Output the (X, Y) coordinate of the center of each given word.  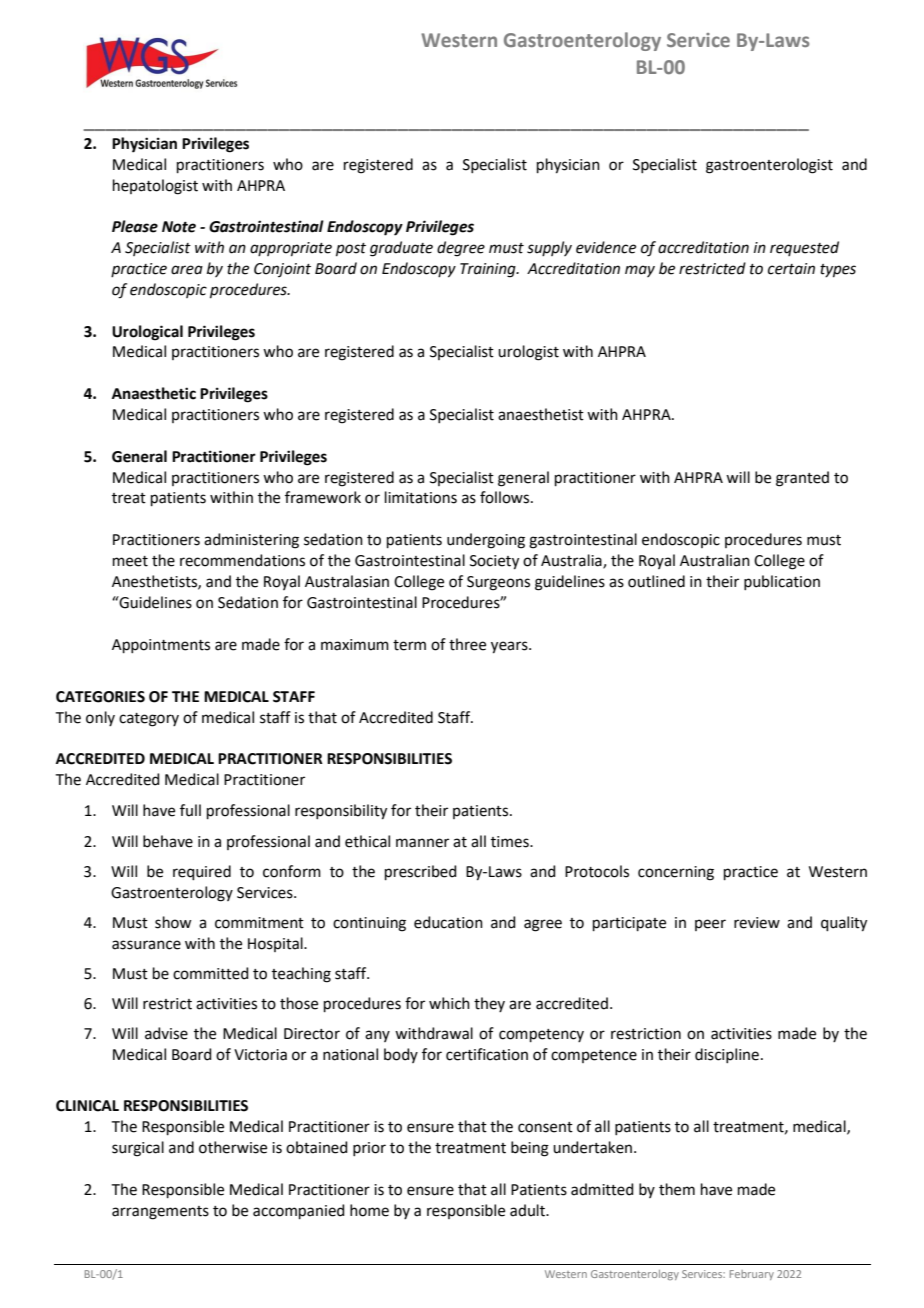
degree (461, 249)
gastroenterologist (769, 166)
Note (179, 227)
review (757, 923)
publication (782, 582)
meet (130, 561)
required (202, 872)
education (448, 922)
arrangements (160, 1213)
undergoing (486, 541)
